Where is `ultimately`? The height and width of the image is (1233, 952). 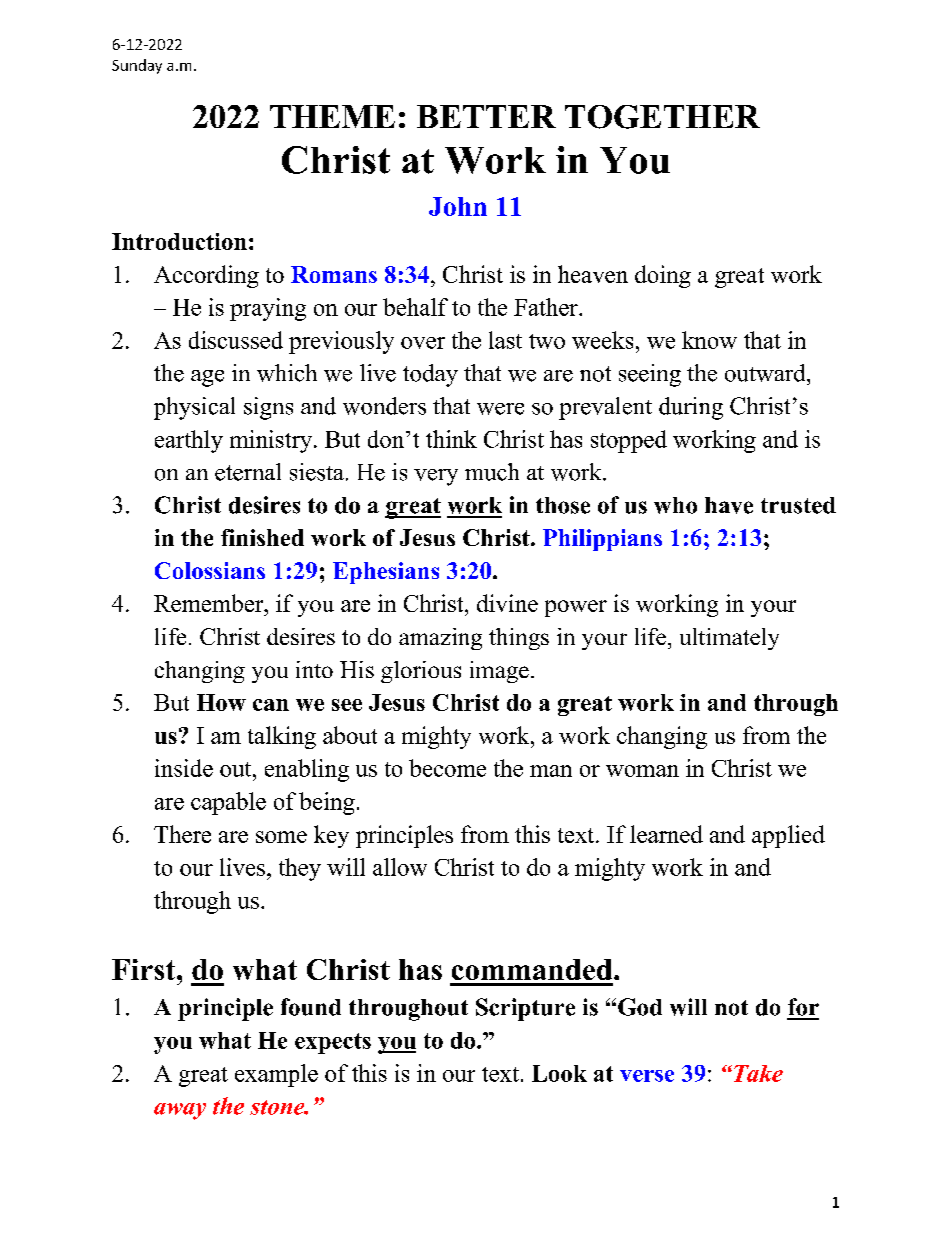
ultimately is located at coordinates (729, 639).
